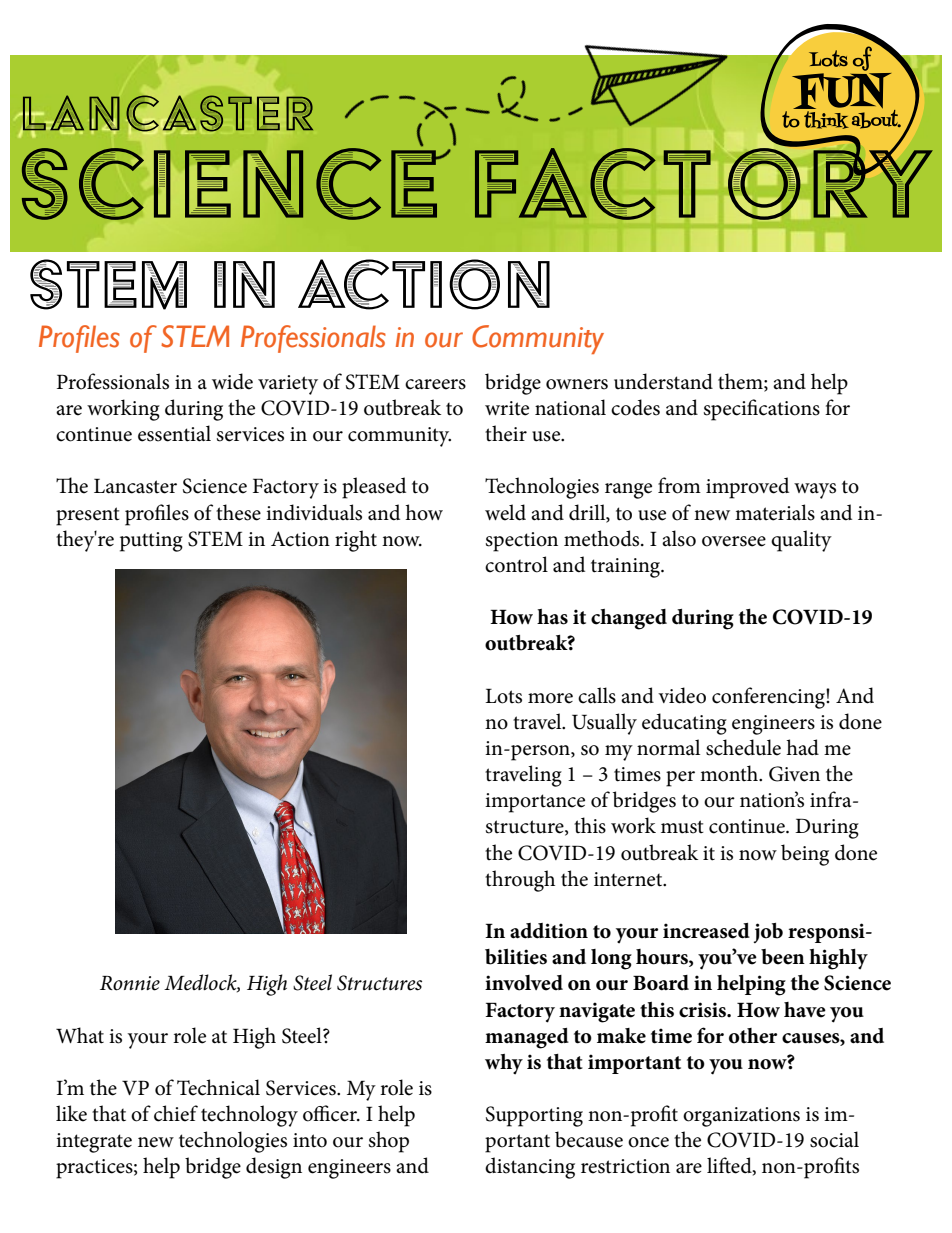  What do you see at coordinates (176, 1113) in the page?
I see `chief` at bounding box center [176, 1113].
